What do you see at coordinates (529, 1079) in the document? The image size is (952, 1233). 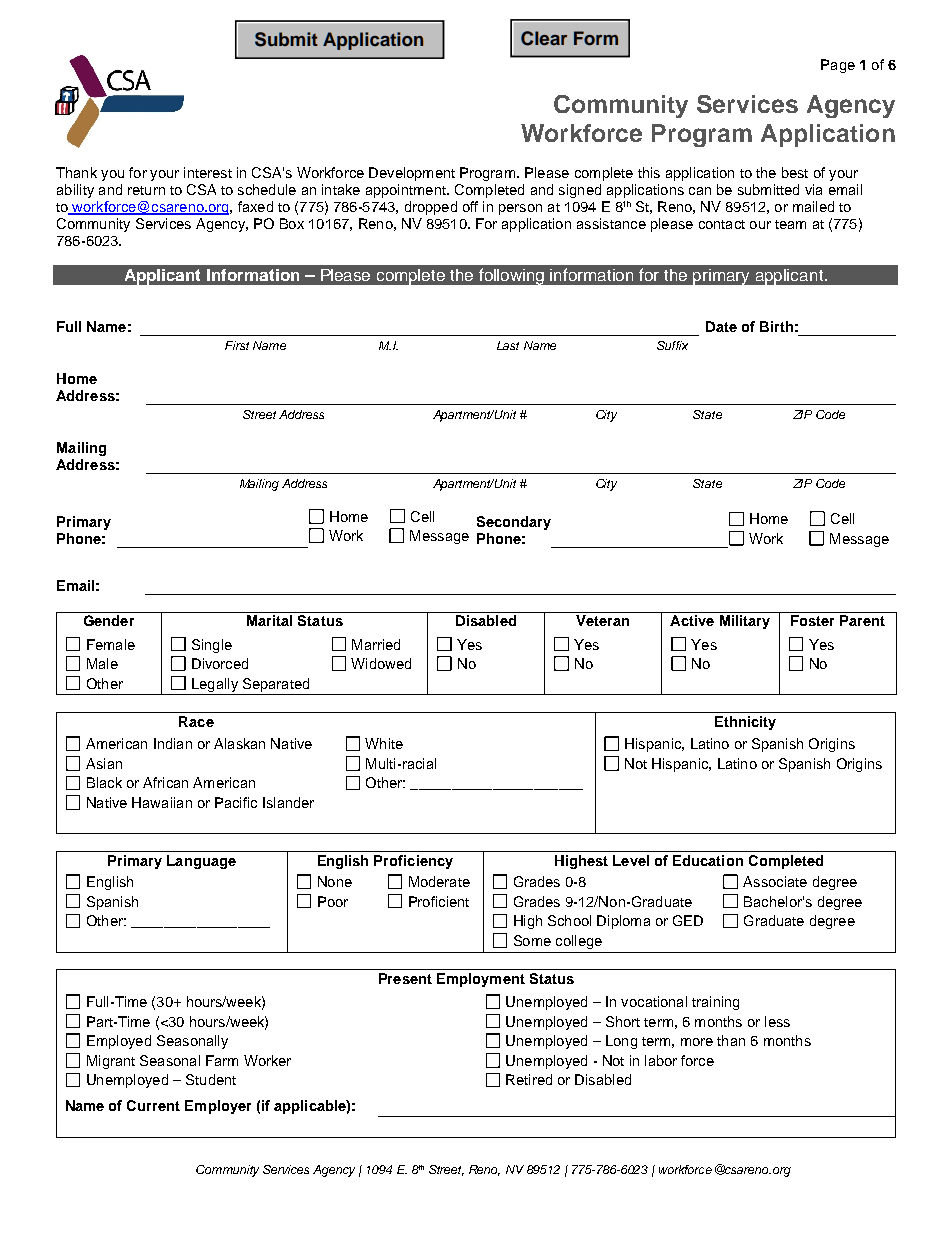 I see `Retired` at bounding box center [529, 1079].
